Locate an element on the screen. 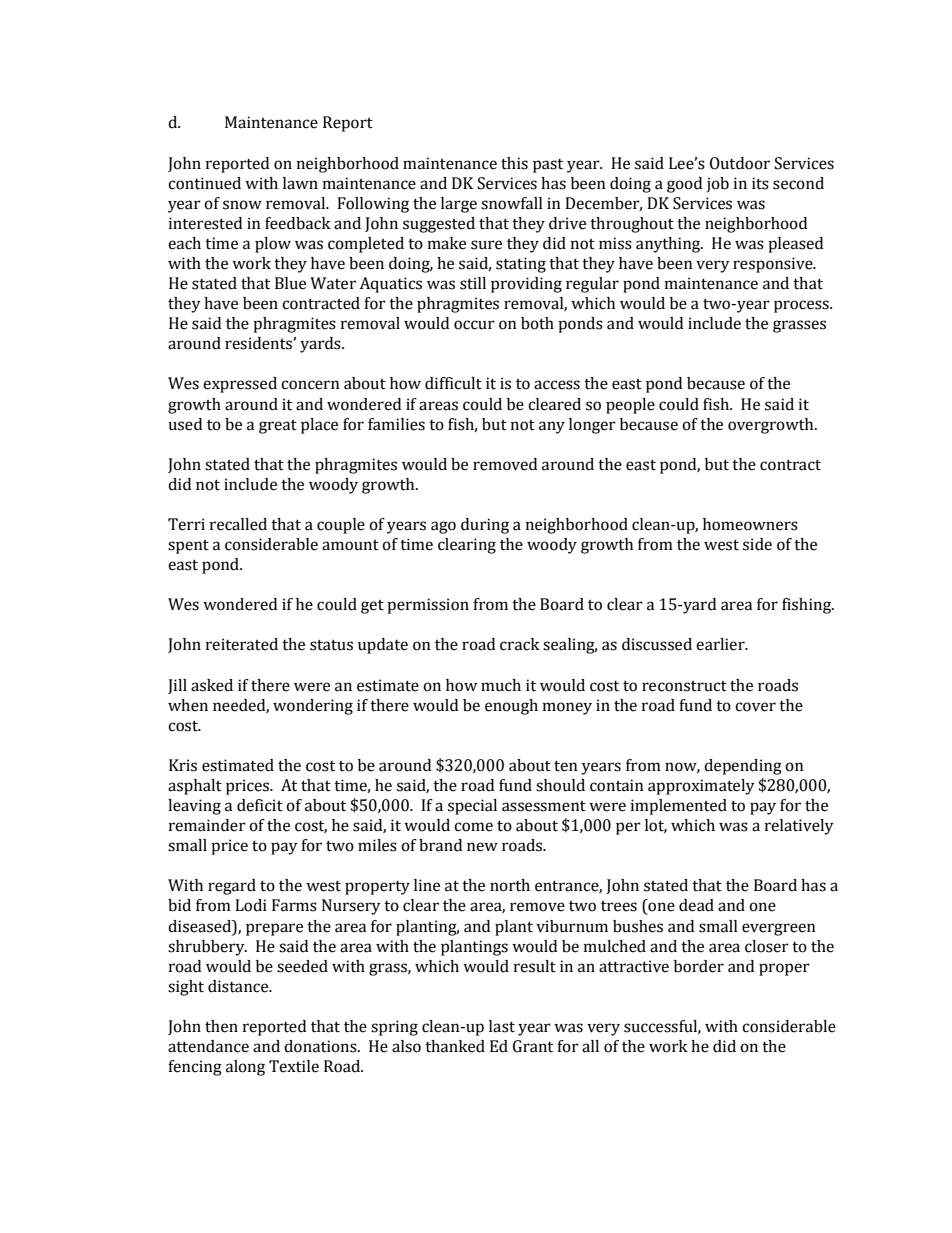 This screenshot has height=1233, width=952. job is located at coordinates (718, 185).
